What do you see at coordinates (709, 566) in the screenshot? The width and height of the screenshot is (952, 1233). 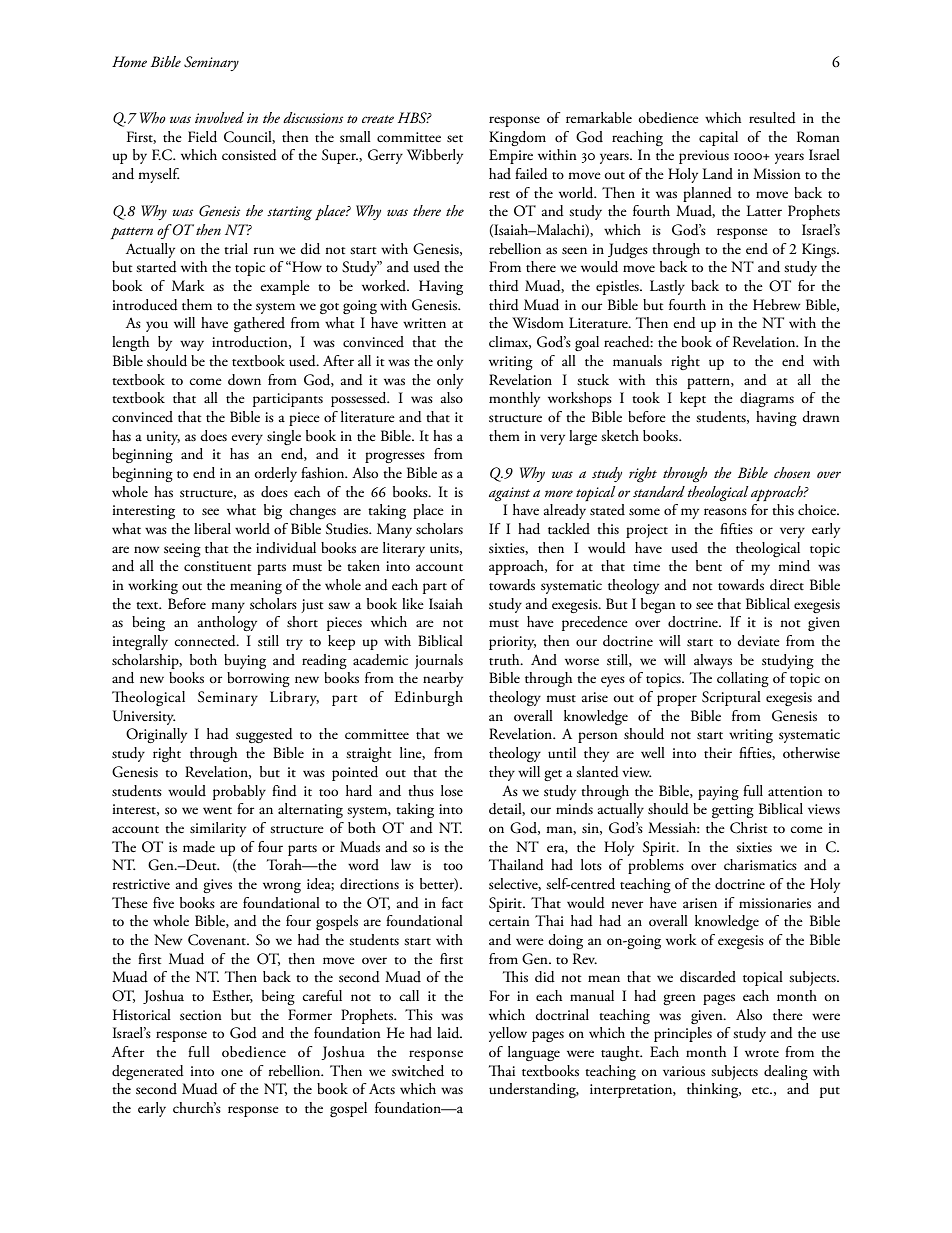 I see `bent` at bounding box center [709, 566].
